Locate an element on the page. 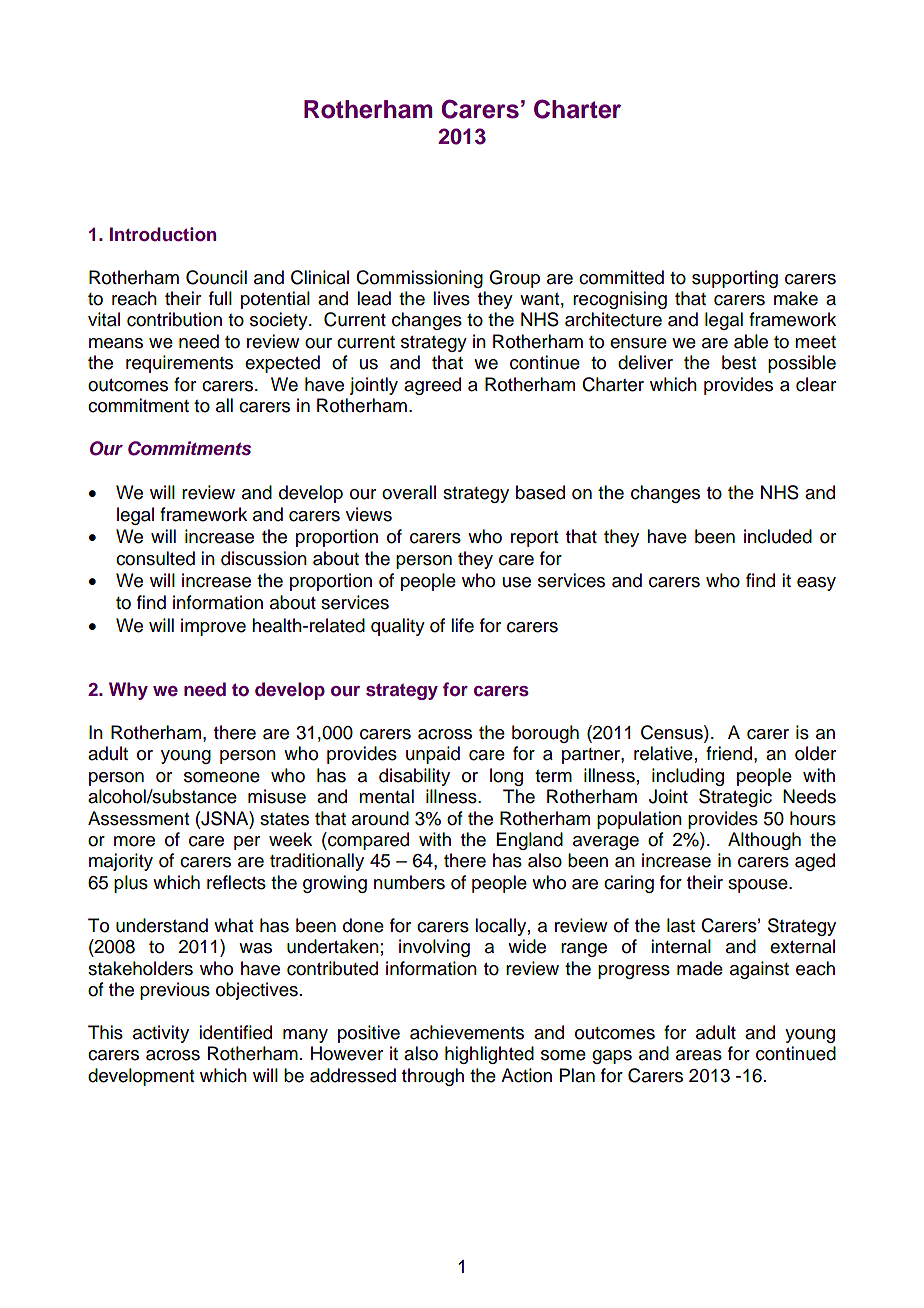 This image has width=924, height=1308. improve is located at coordinates (213, 627).
